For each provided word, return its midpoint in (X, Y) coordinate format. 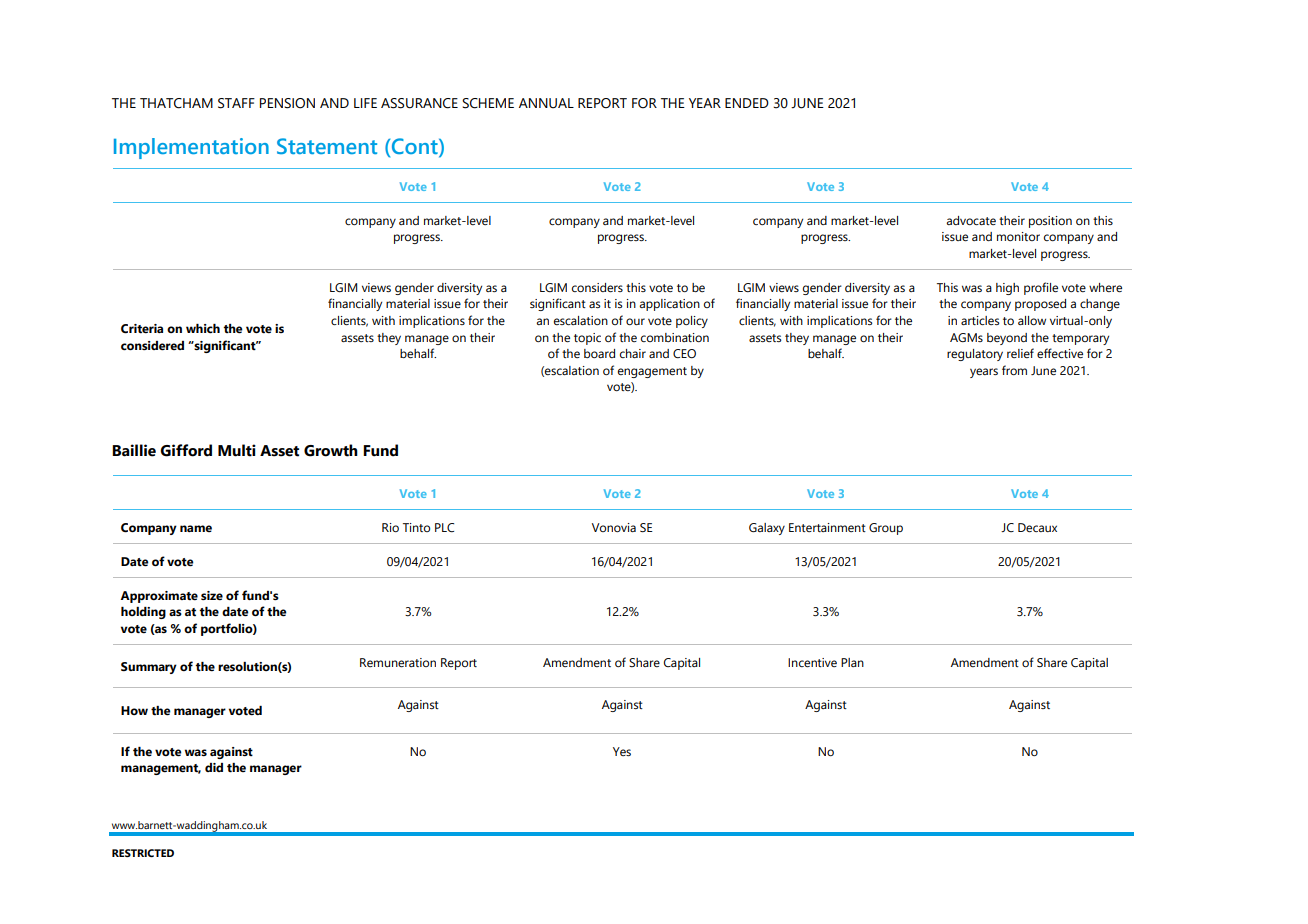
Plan (852, 662)
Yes (622, 751)
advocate (971, 220)
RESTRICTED (143, 853)
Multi (237, 450)
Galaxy (767, 529)
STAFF (236, 103)
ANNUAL (546, 103)
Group (886, 529)
